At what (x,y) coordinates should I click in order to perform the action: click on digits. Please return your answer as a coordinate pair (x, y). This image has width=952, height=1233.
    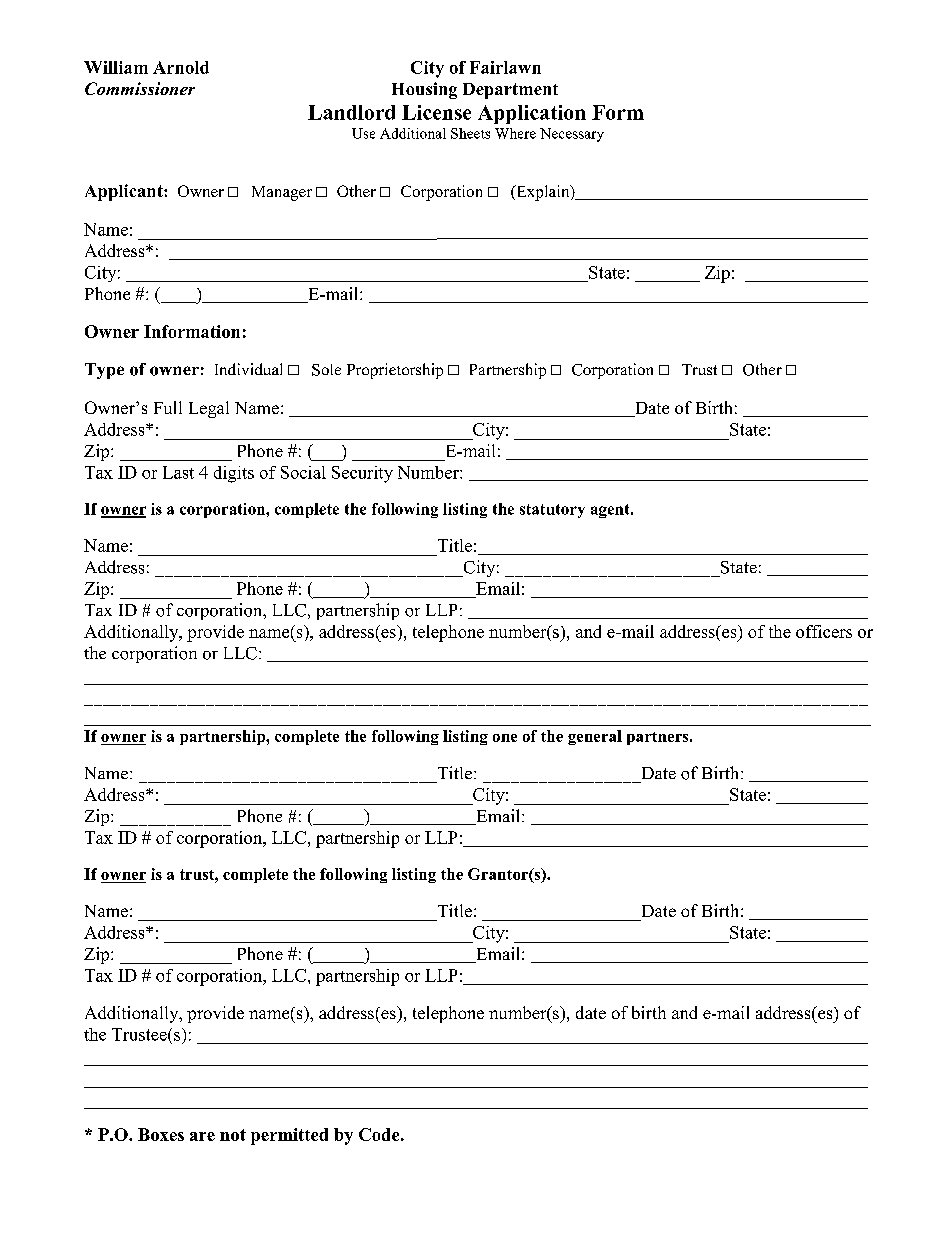
    Looking at the image, I should click on (234, 474).
